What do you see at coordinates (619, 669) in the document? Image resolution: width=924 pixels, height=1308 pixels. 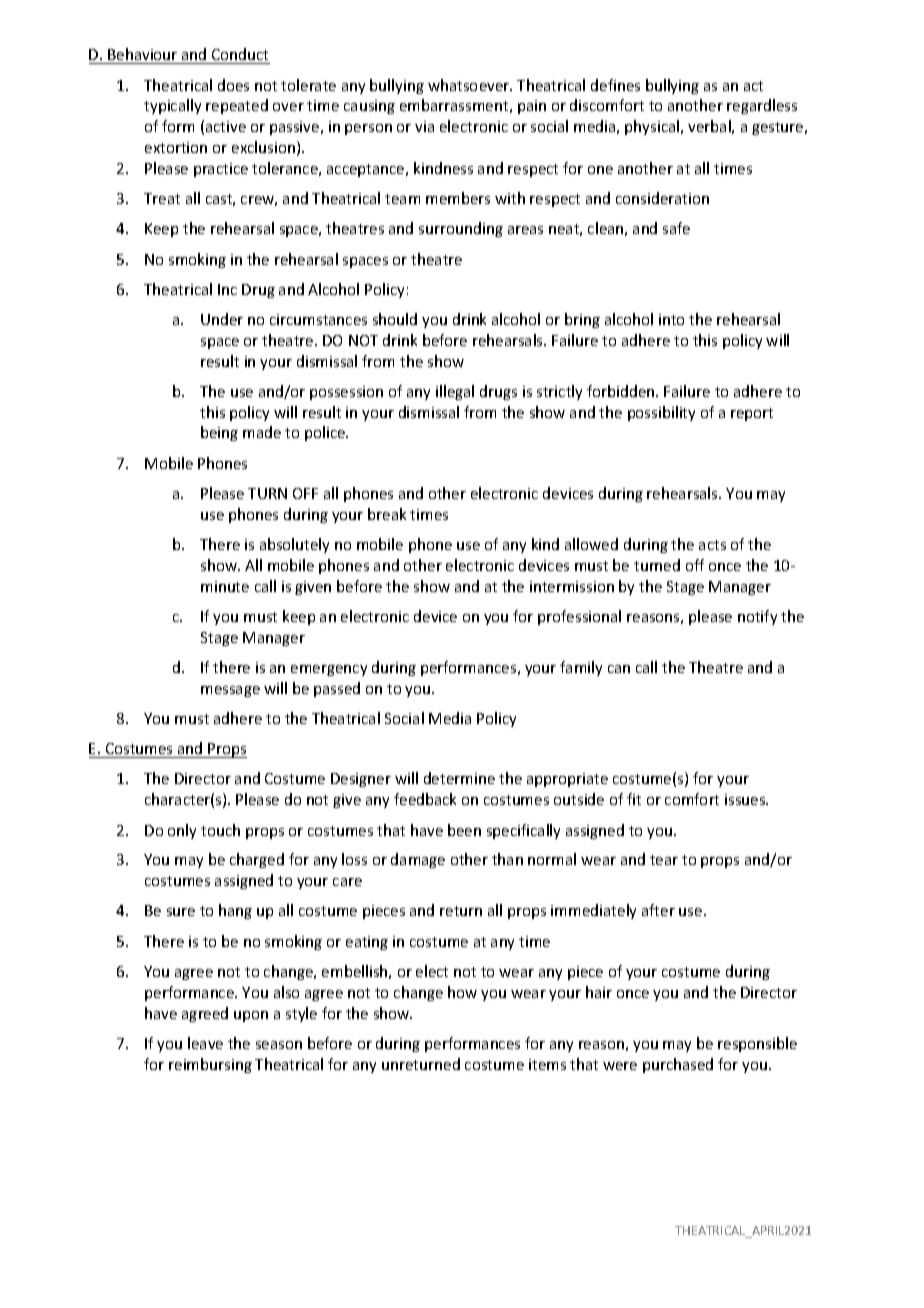 I see `can` at bounding box center [619, 669].
